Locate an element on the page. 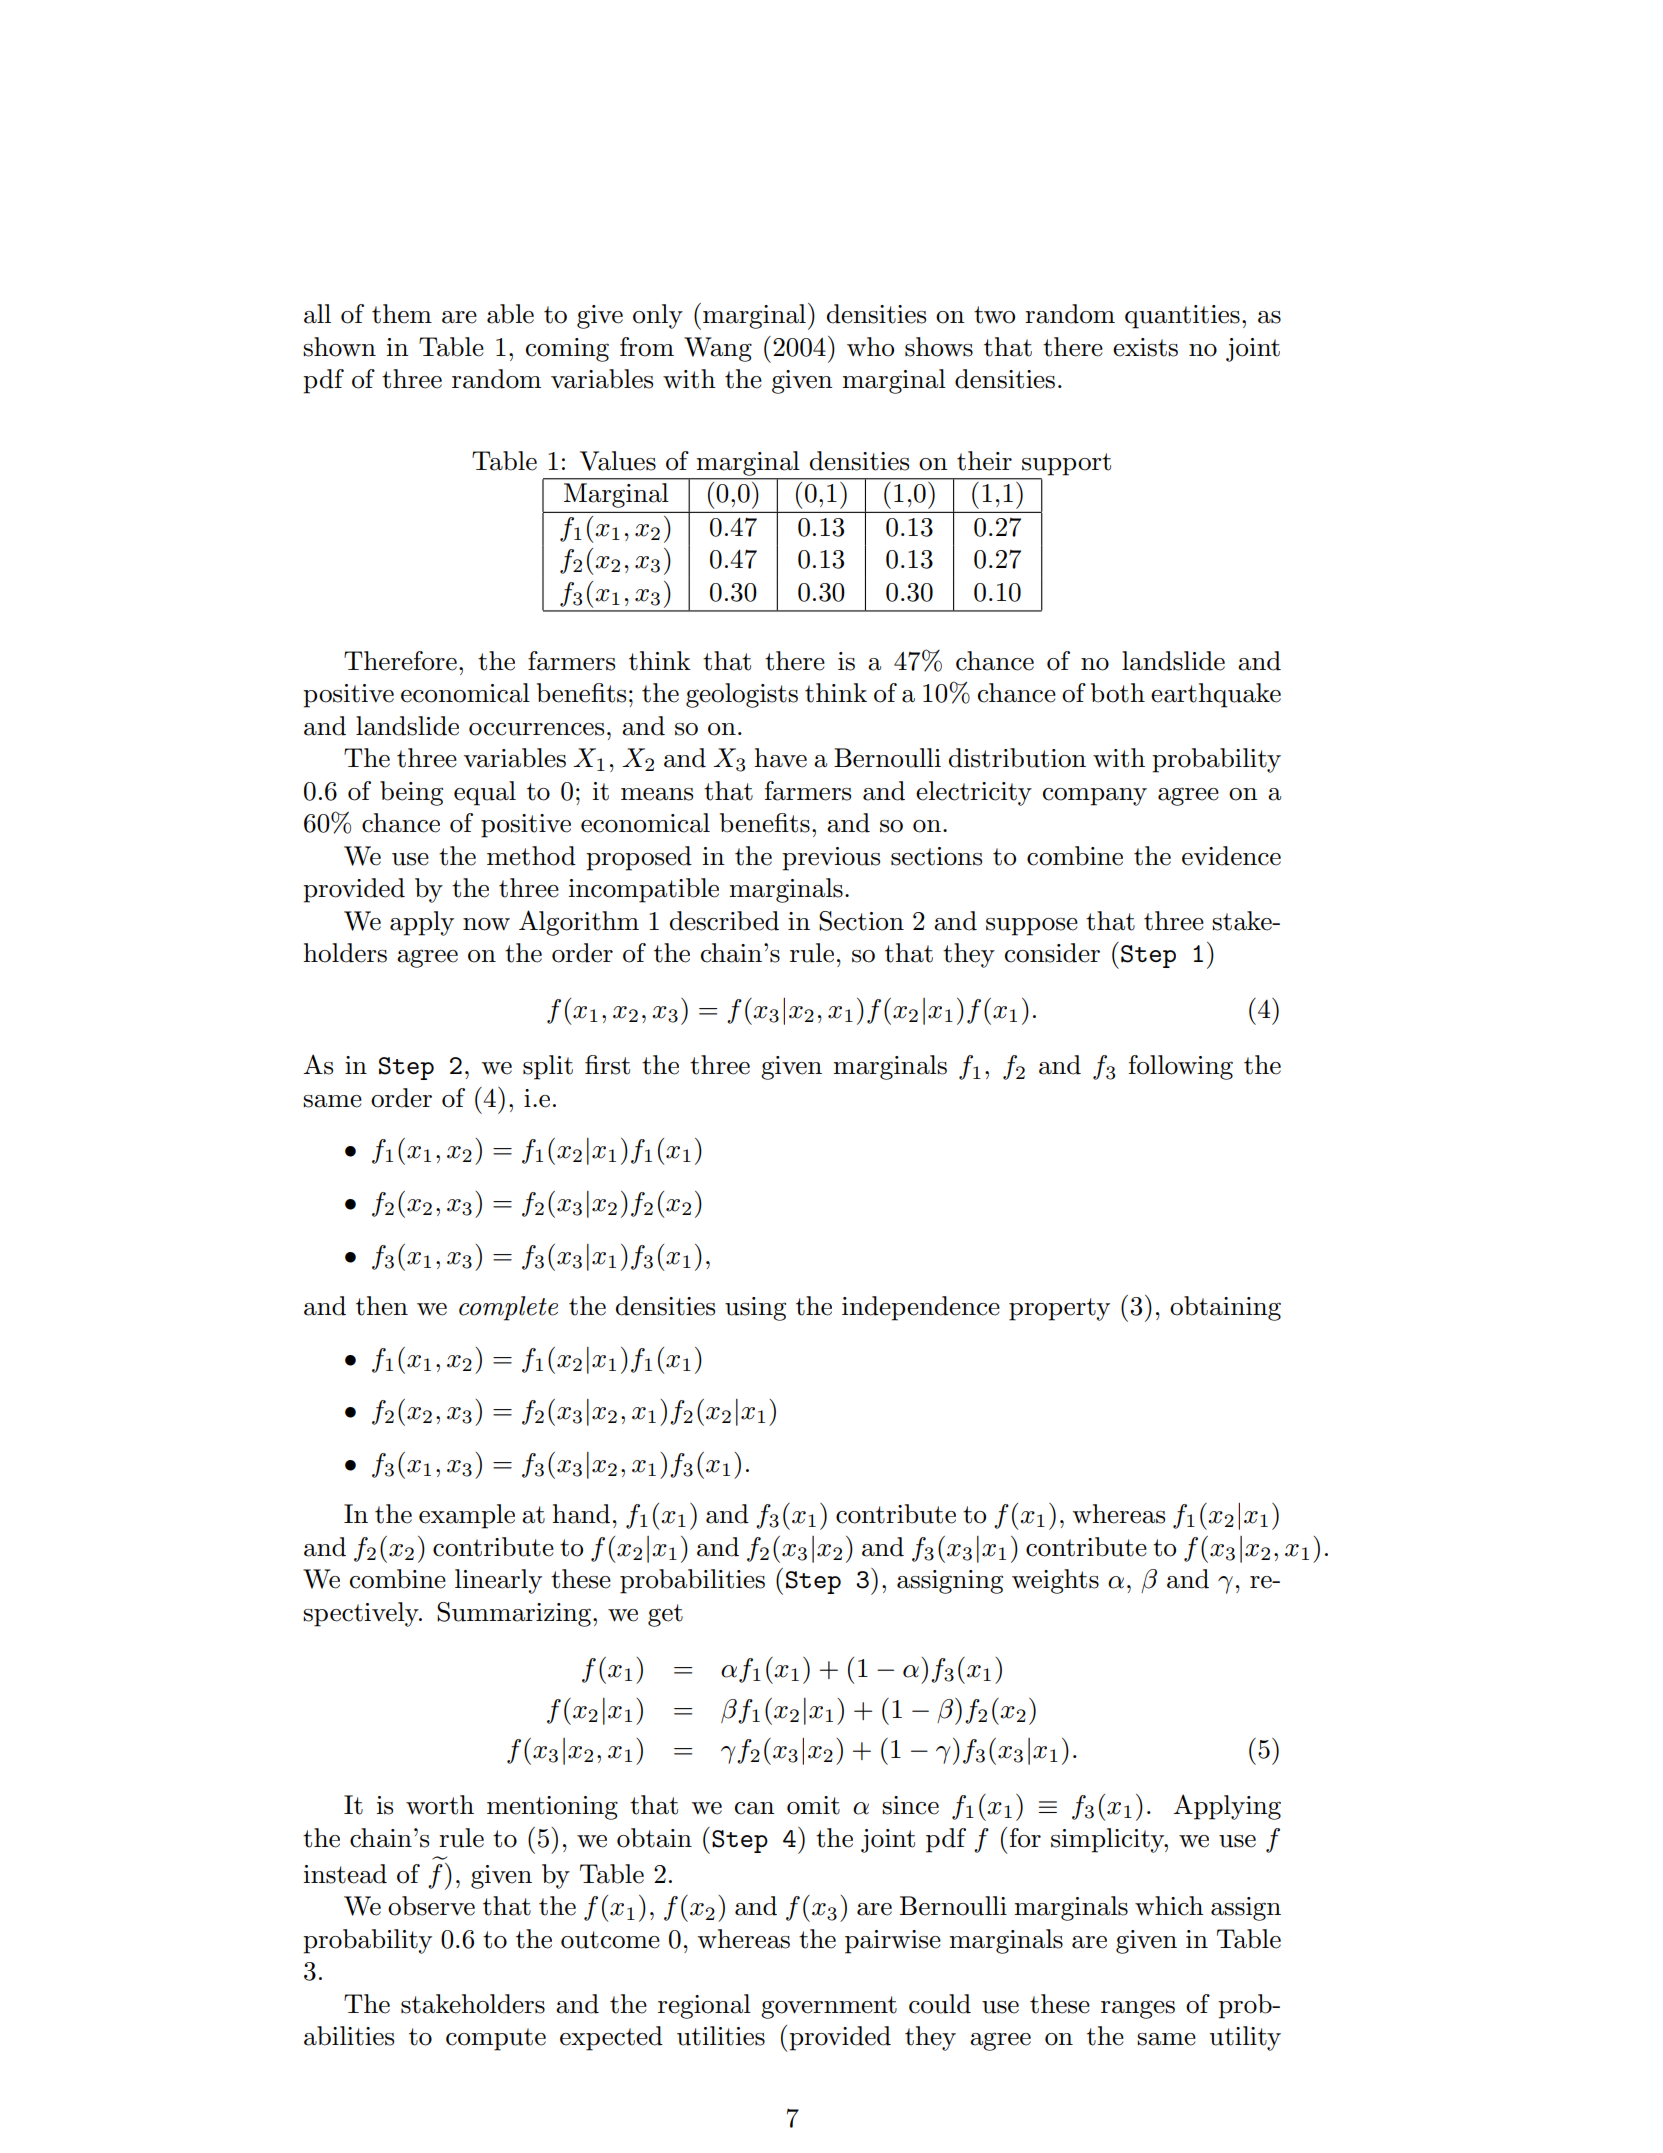  then is located at coordinates (382, 1306).
